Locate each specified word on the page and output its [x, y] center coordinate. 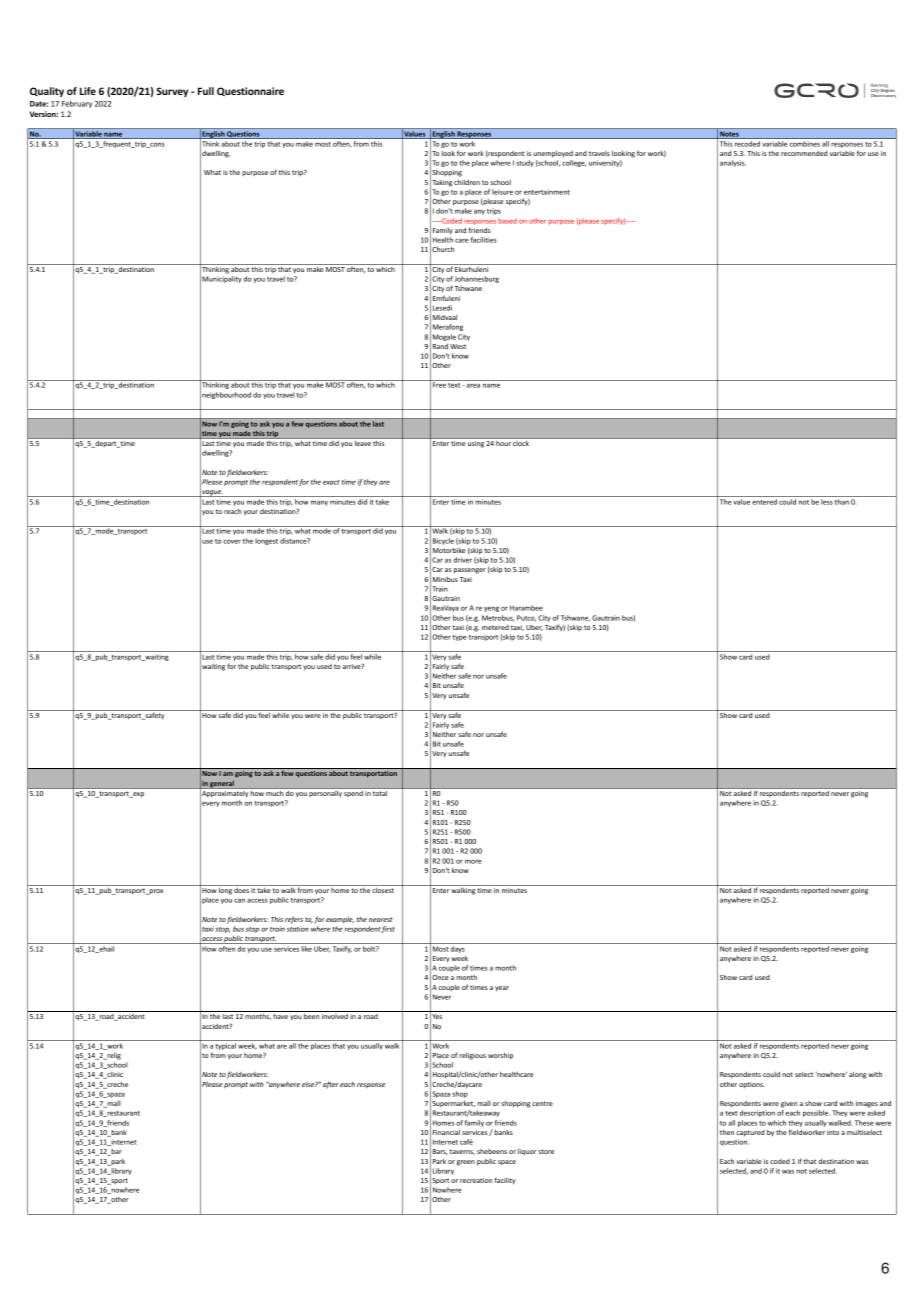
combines [805, 145]
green [466, 1163]
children [467, 182]
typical [226, 1046]
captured [750, 1133]
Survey [172, 92]
